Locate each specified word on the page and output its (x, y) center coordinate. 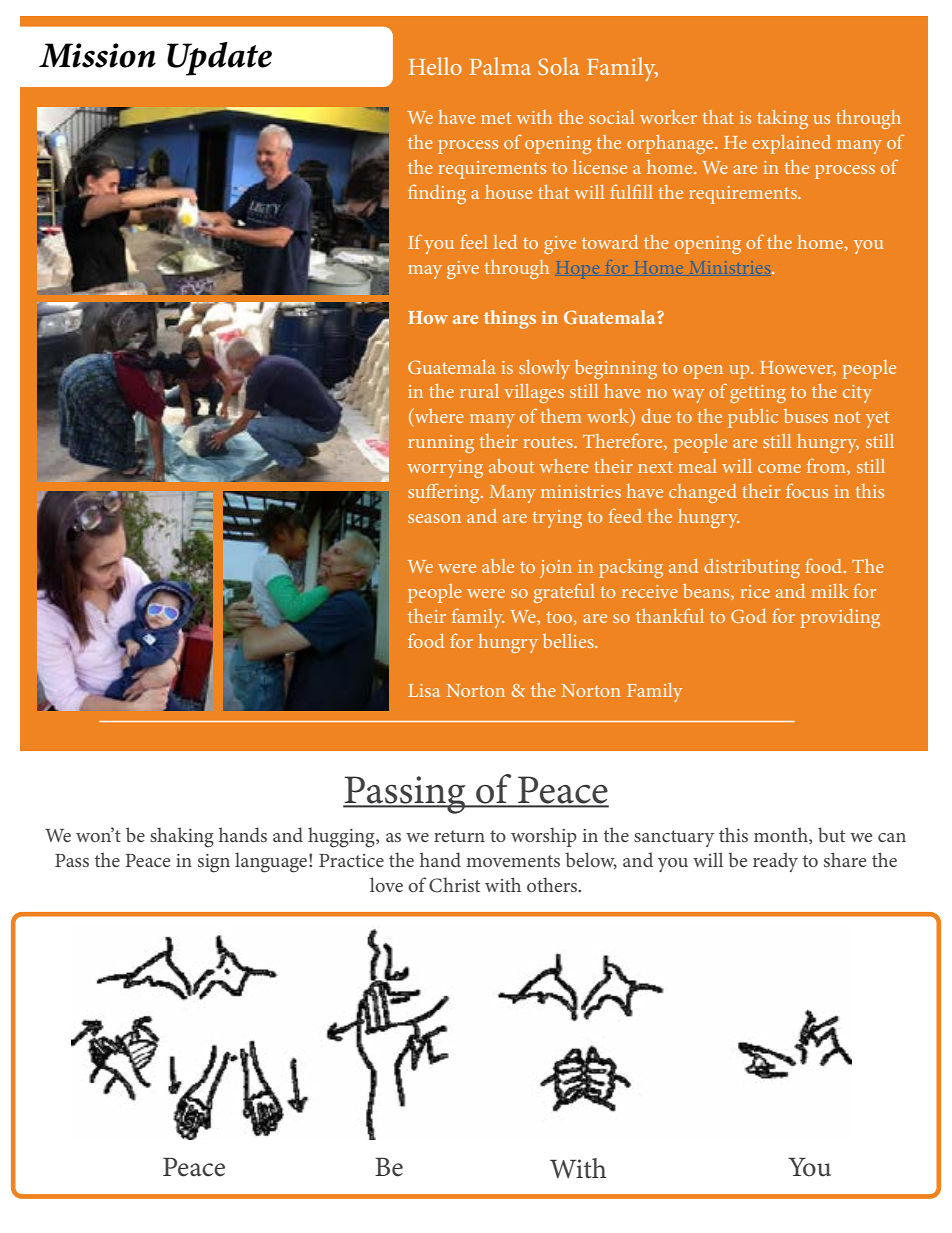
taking (782, 119)
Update (219, 59)
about (511, 466)
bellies (569, 641)
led (505, 242)
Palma (500, 66)
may (425, 272)
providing (840, 618)
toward (610, 242)
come (779, 468)
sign (214, 863)
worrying (445, 469)
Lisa (424, 690)
